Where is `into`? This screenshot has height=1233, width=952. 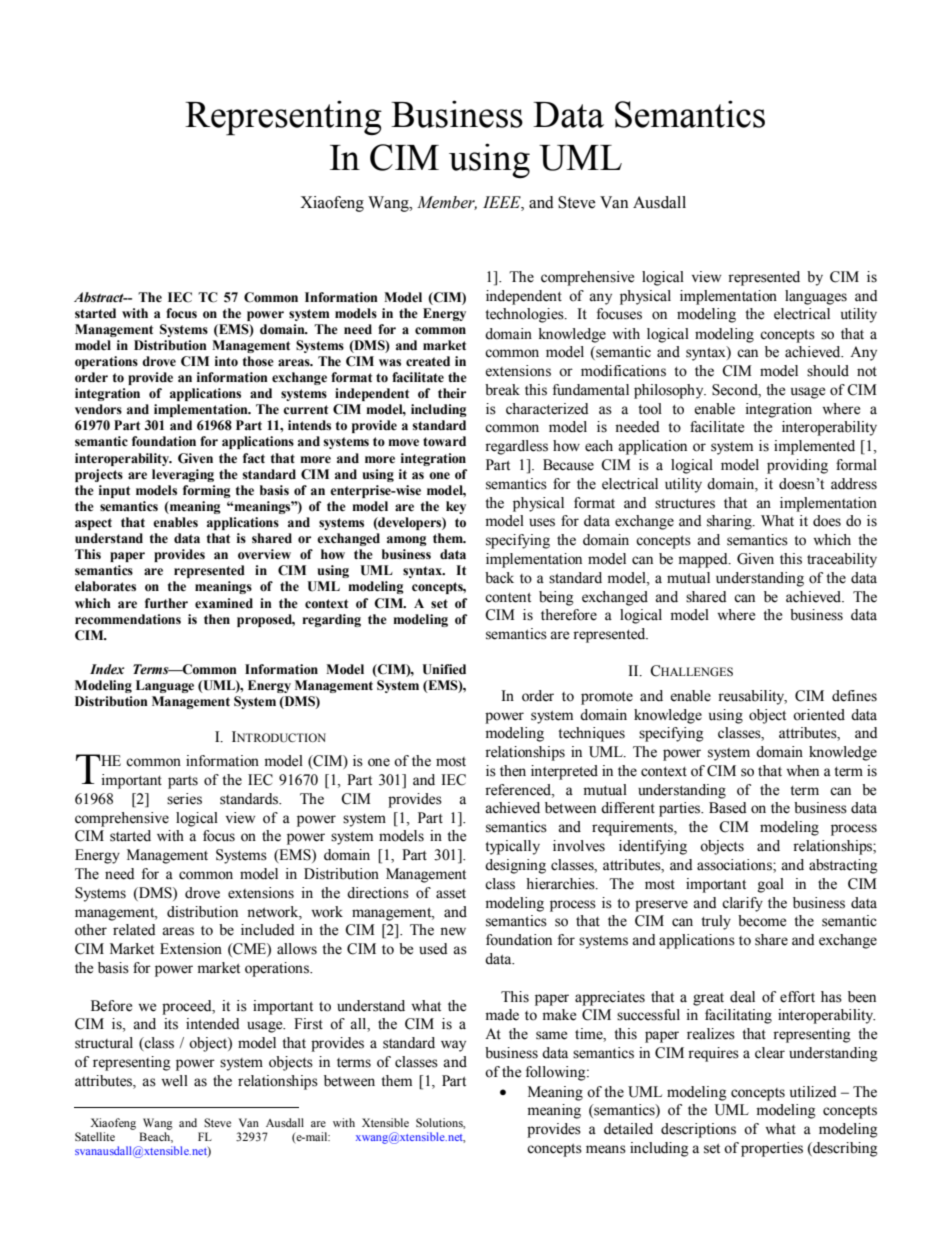 into is located at coordinates (226, 361).
